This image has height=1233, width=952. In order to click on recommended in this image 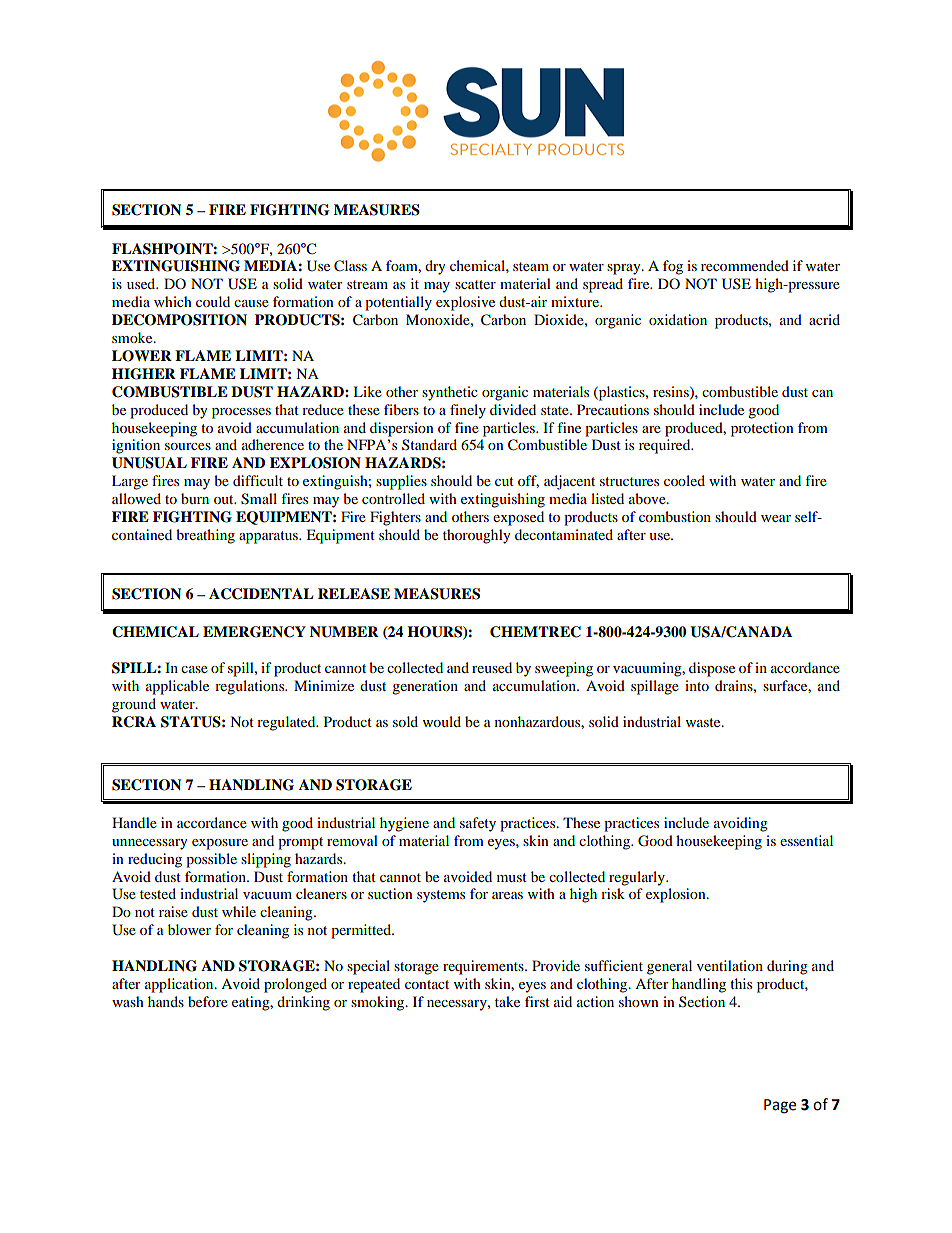, I will do `click(745, 265)`.
